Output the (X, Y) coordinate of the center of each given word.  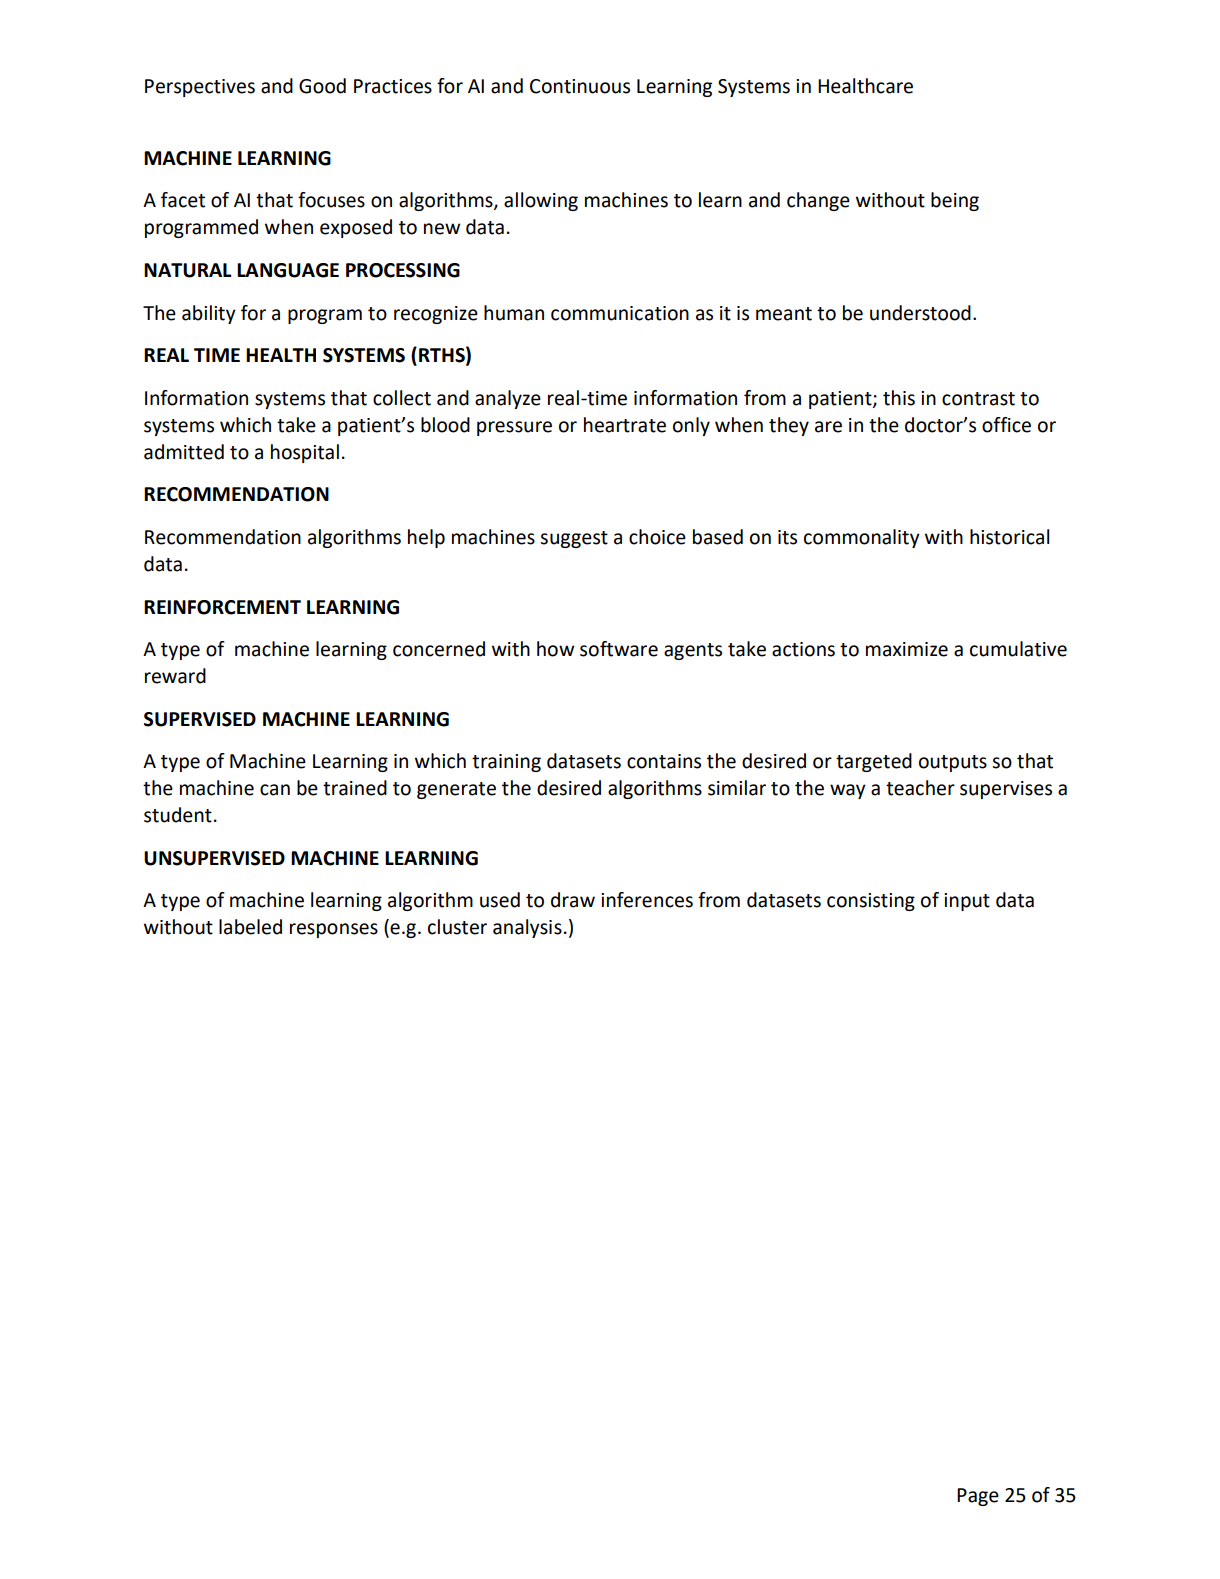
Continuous (580, 86)
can (275, 790)
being (955, 201)
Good (322, 86)
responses (334, 930)
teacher (920, 788)
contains (664, 761)
